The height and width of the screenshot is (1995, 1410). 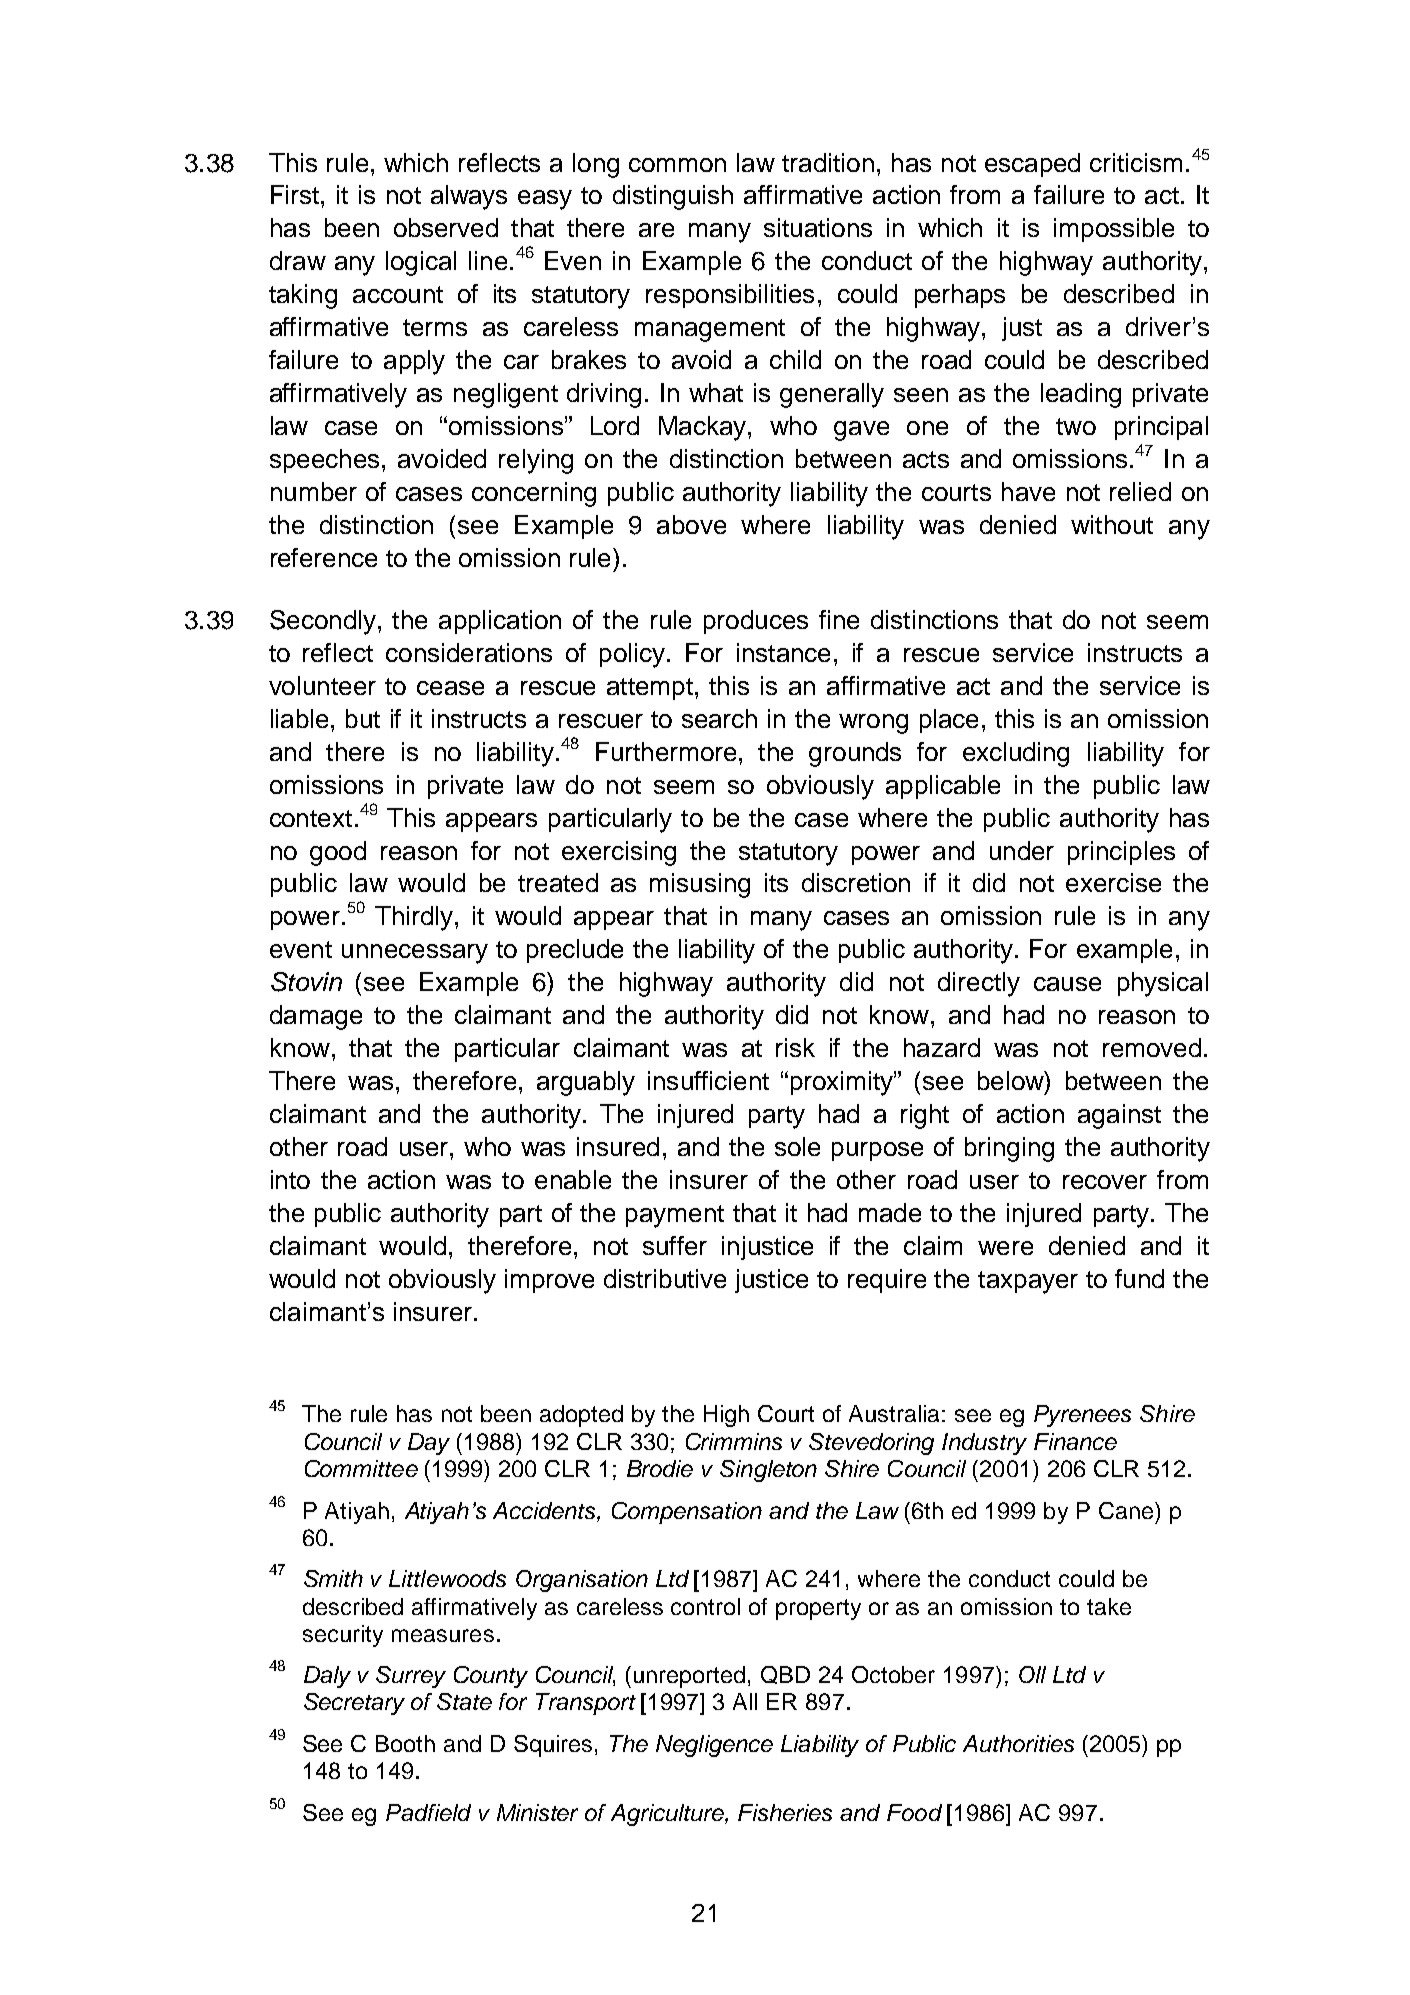 What do you see at coordinates (446, 227) in the screenshot?
I see `observed` at bounding box center [446, 227].
